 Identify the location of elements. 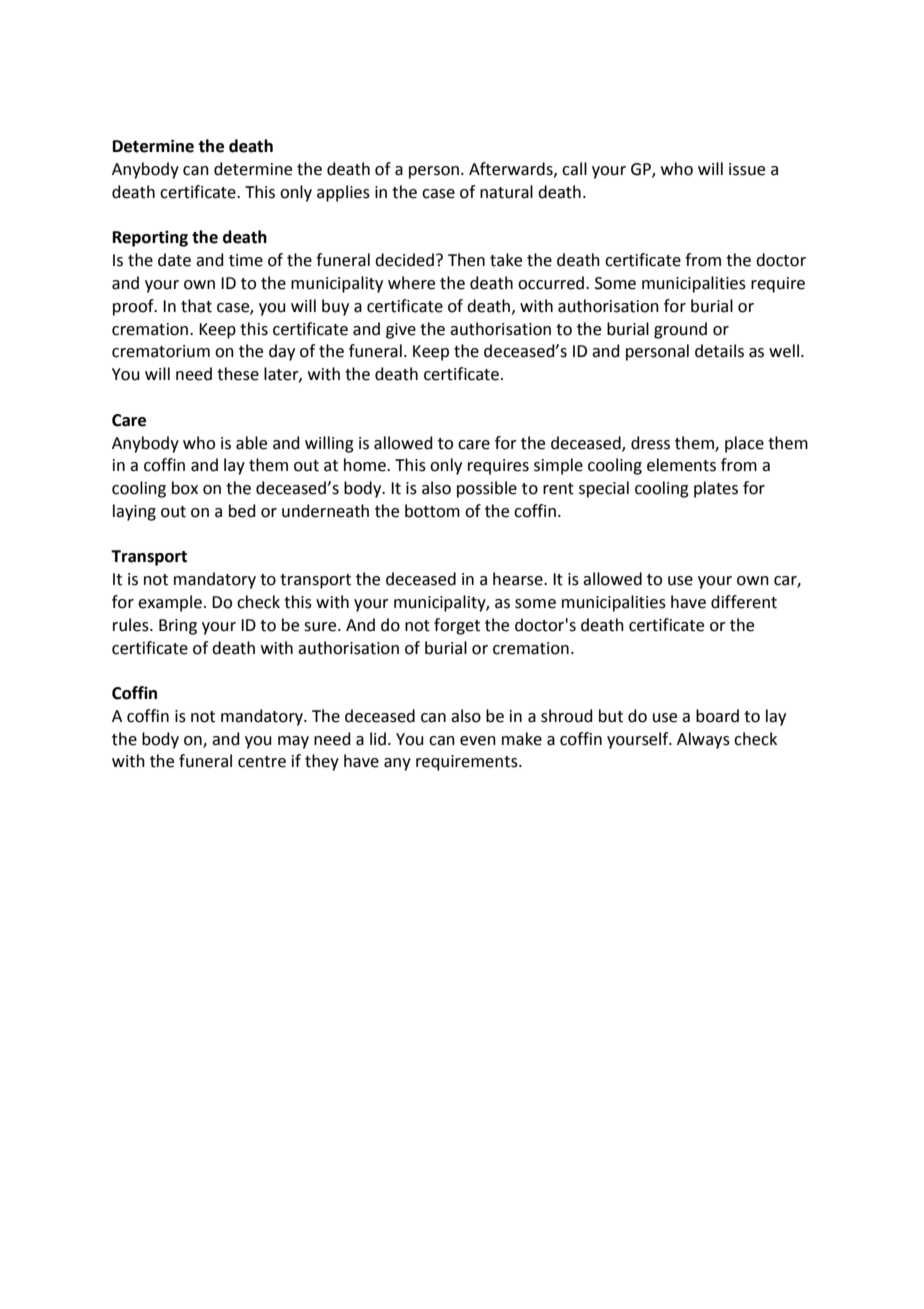
(681, 465).
